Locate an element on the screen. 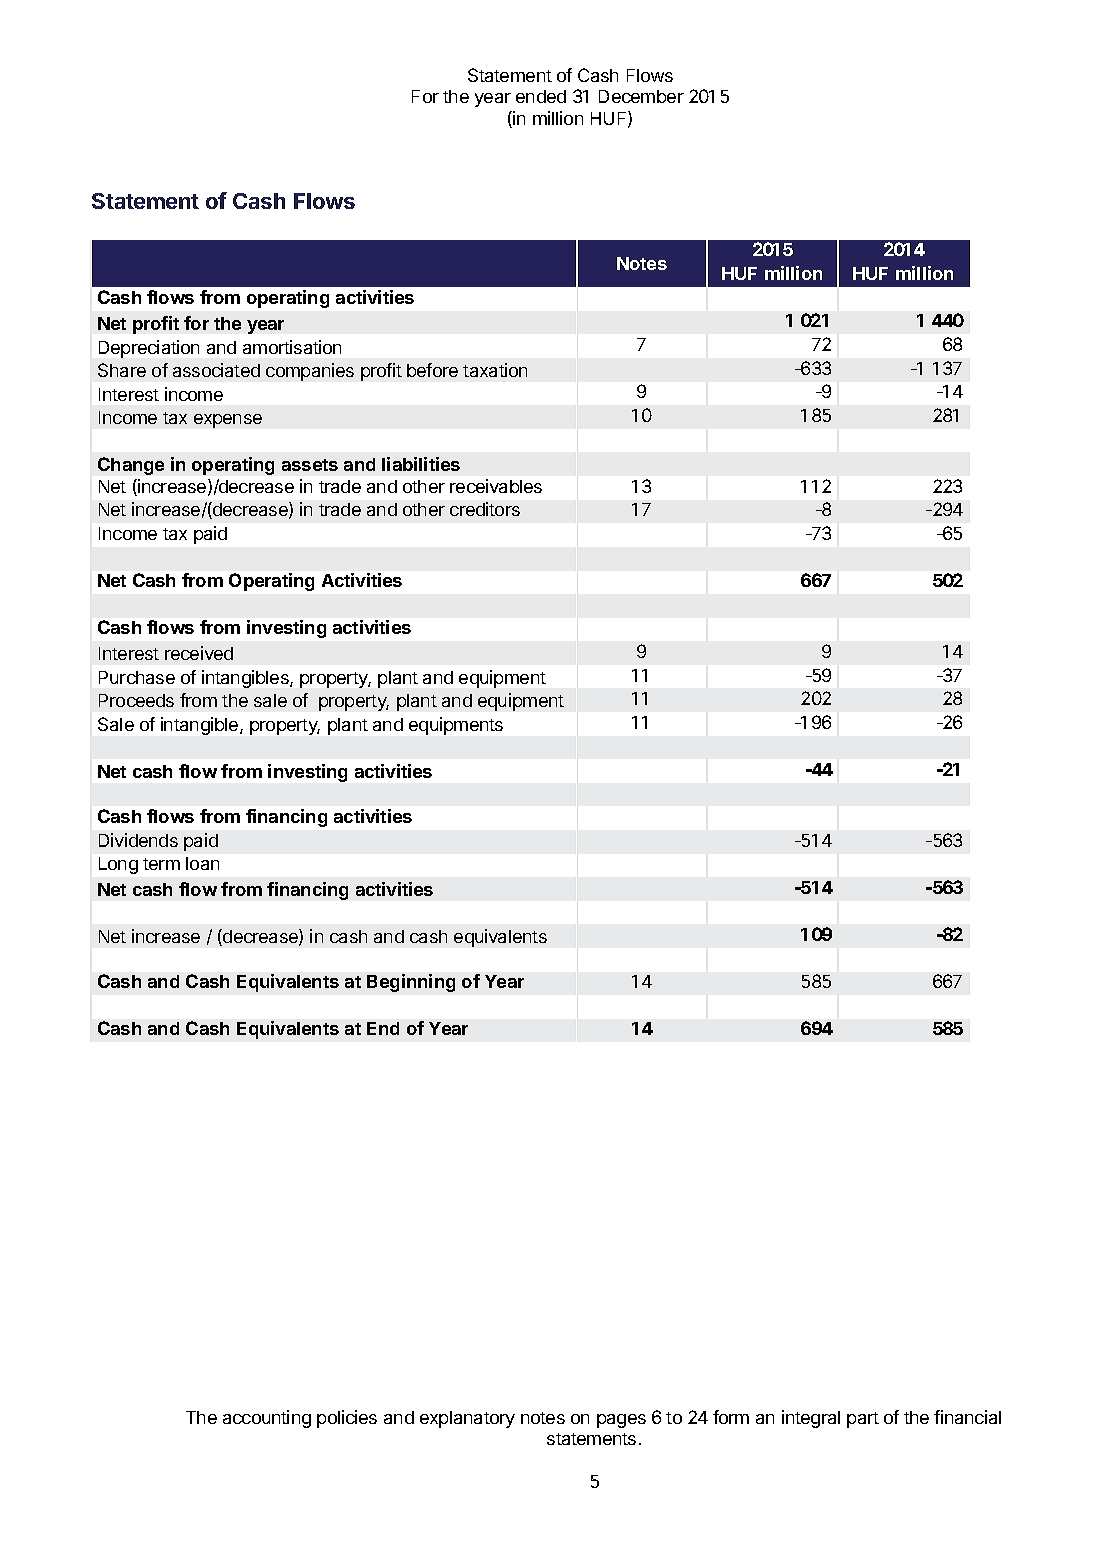 Image resolution: width=1101 pixels, height=1558 pixels. December is located at coordinates (641, 96).
